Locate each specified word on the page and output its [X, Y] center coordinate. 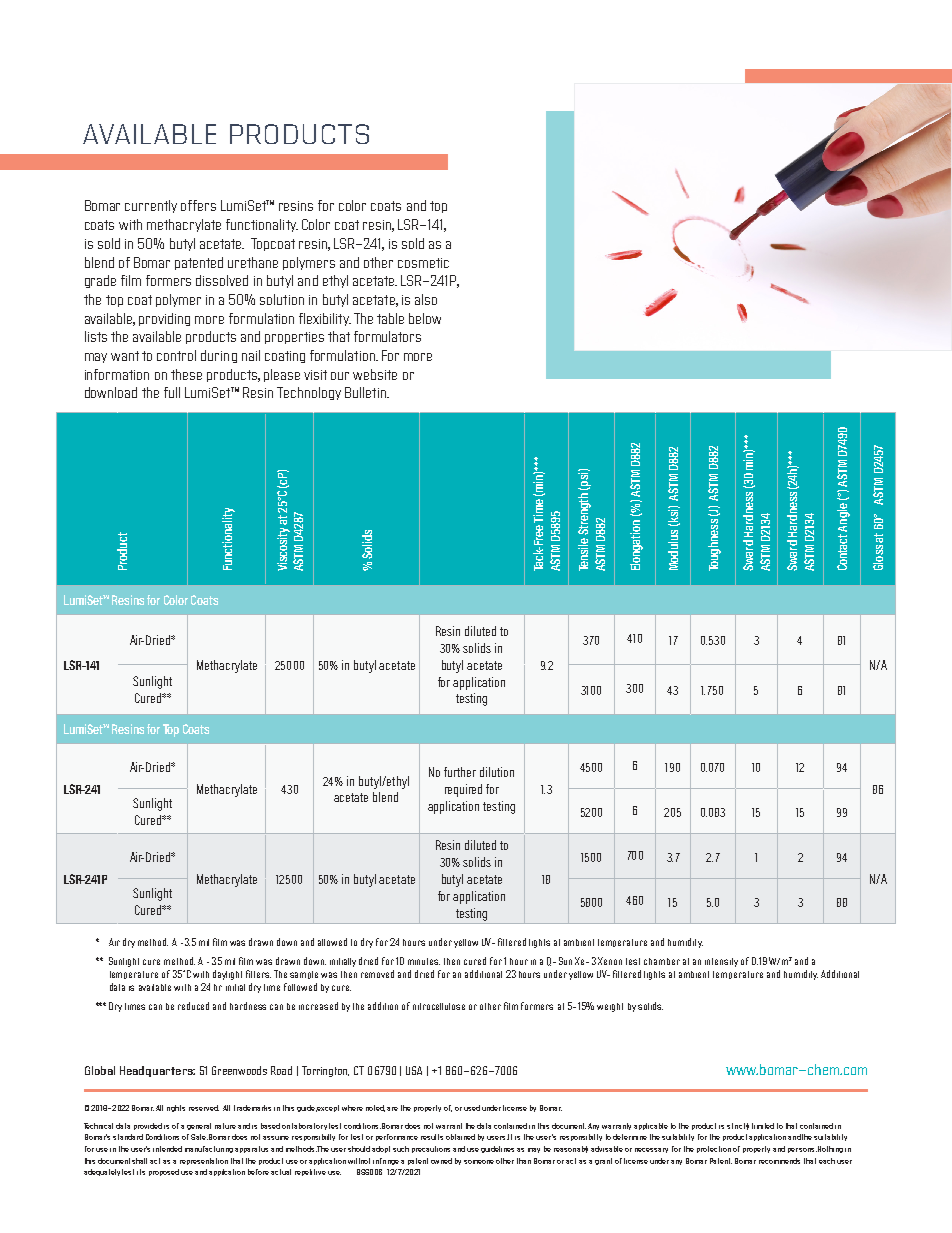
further [460, 772]
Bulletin [366, 392]
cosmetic [423, 263]
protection [714, 1149]
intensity [721, 962]
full [172, 392]
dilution [497, 772]
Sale [199, 1137]
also [426, 299]
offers [198, 205]
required [463, 790]
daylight [227, 975]
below [425, 318]
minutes [424, 961]
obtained [460, 1137]
